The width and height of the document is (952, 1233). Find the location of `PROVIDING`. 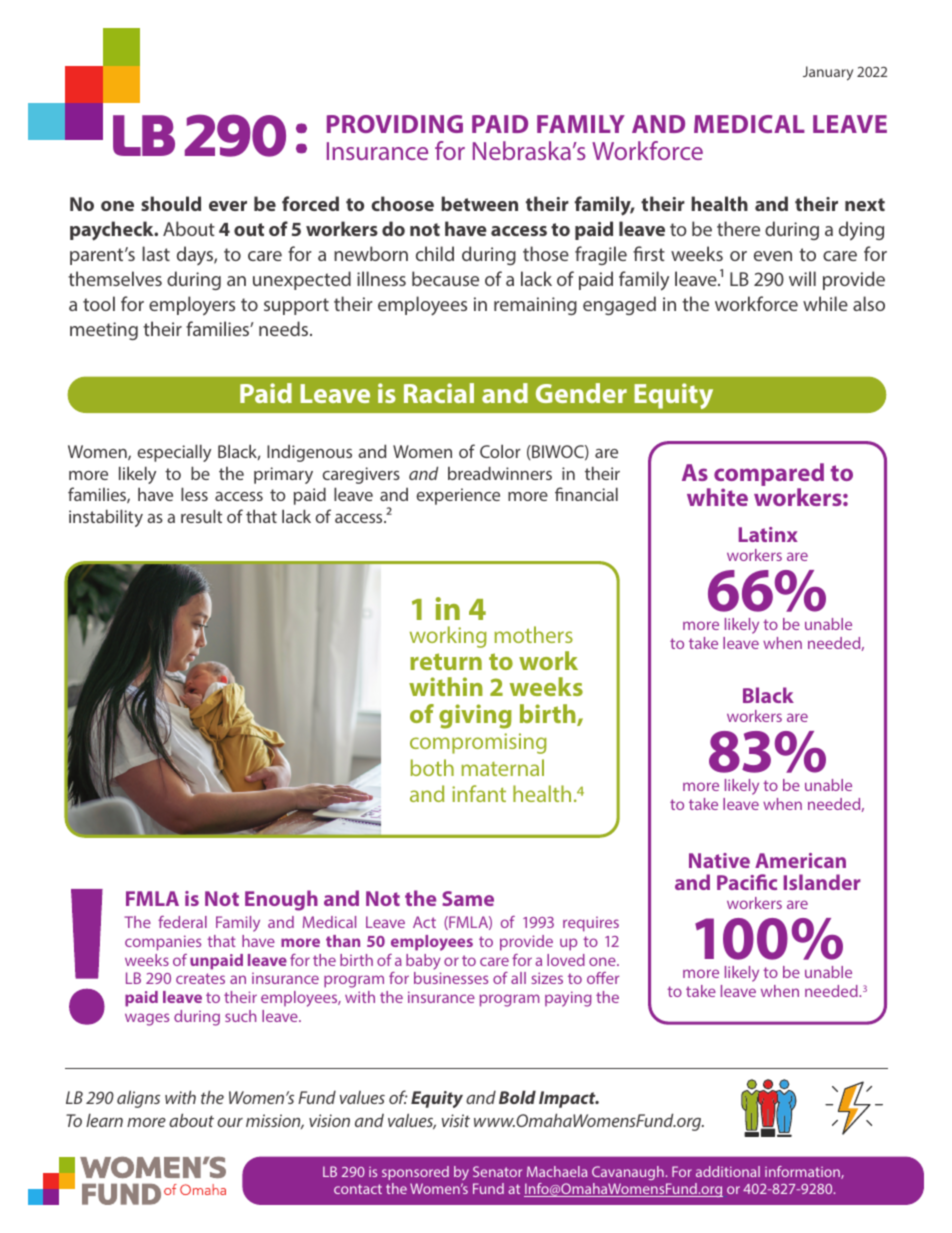

PROVIDING is located at coordinates (395, 124).
